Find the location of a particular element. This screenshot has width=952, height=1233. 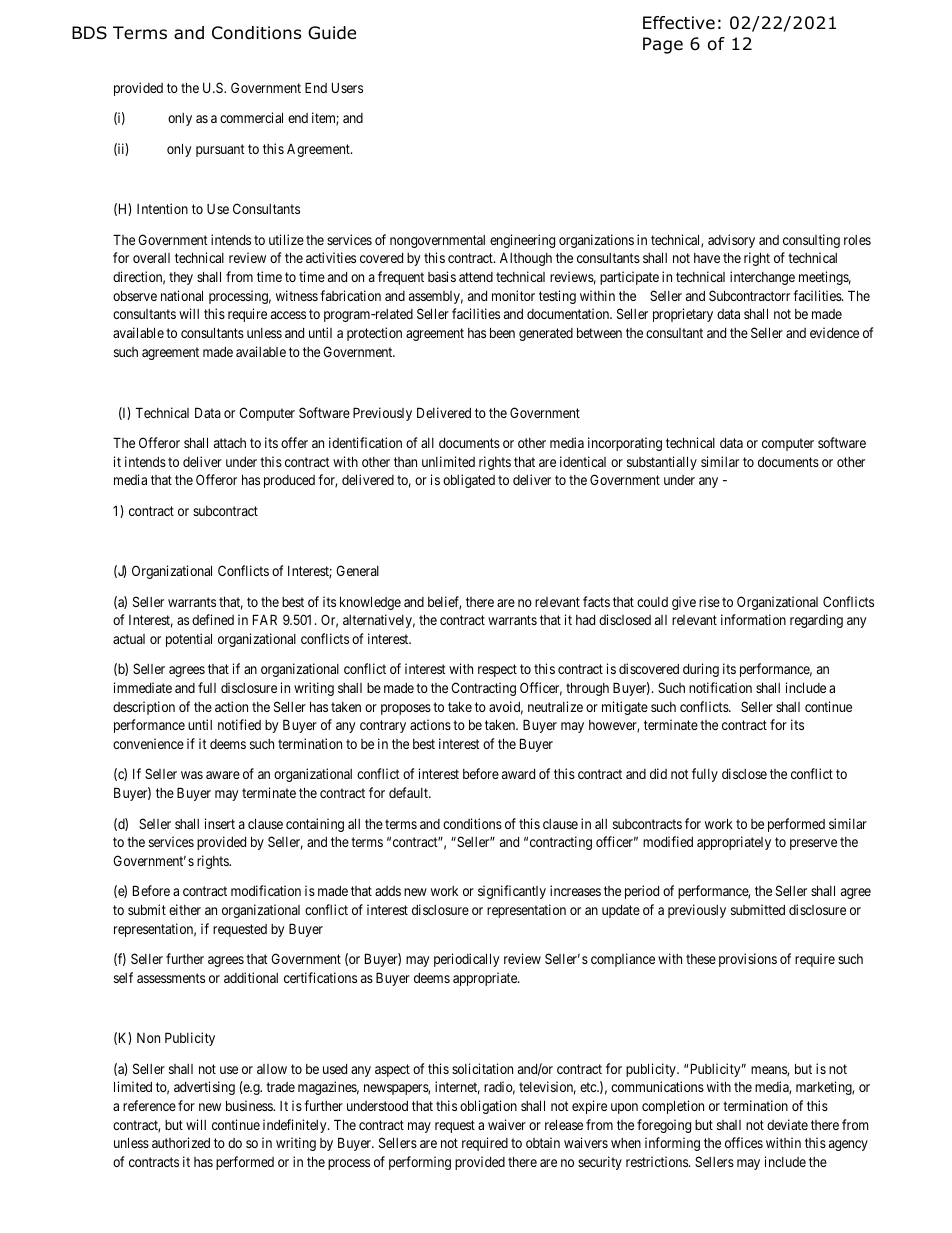

potential is located at coordinates (189, 640).
